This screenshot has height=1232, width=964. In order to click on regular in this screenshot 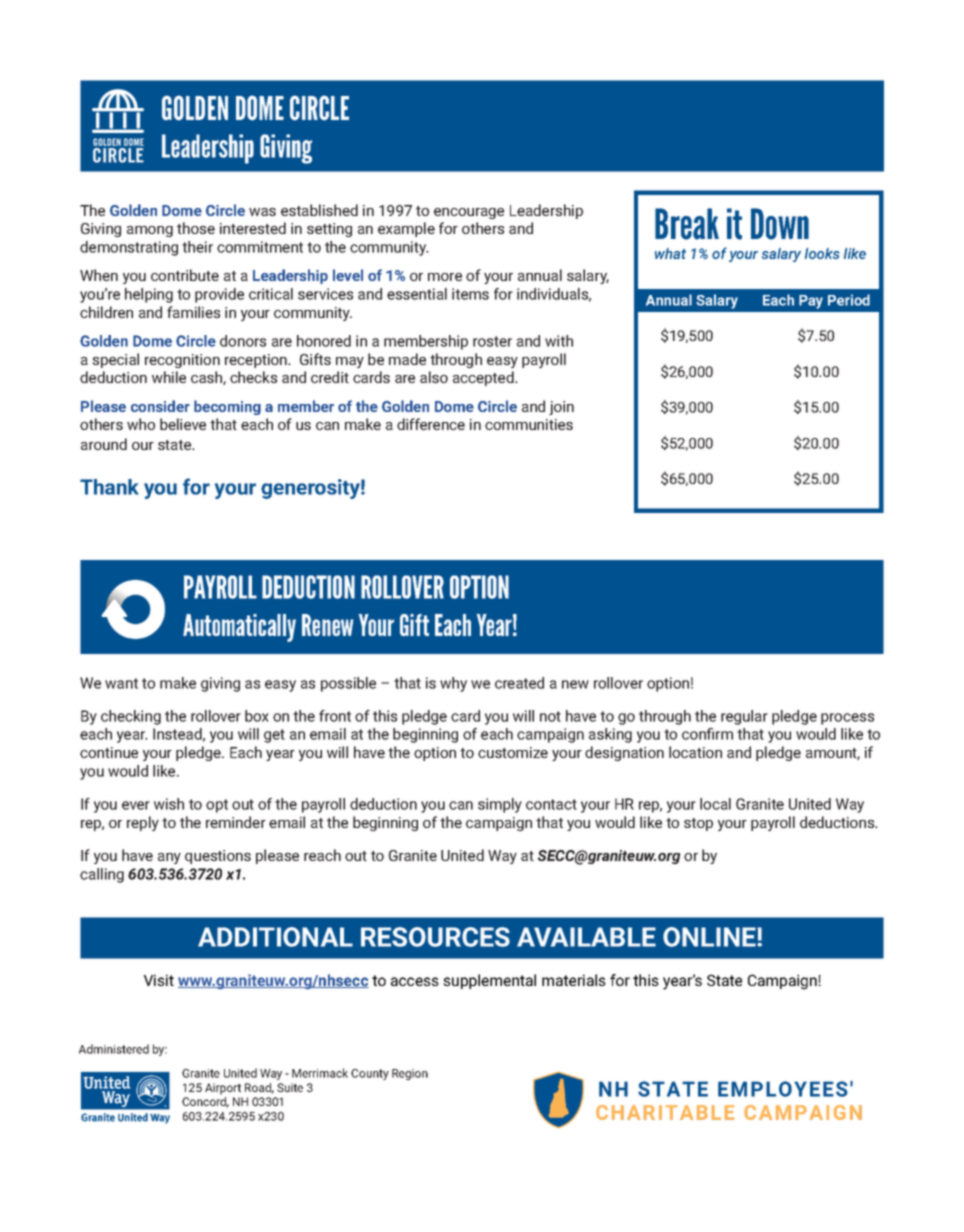, I will do `click(744, 717)`.
